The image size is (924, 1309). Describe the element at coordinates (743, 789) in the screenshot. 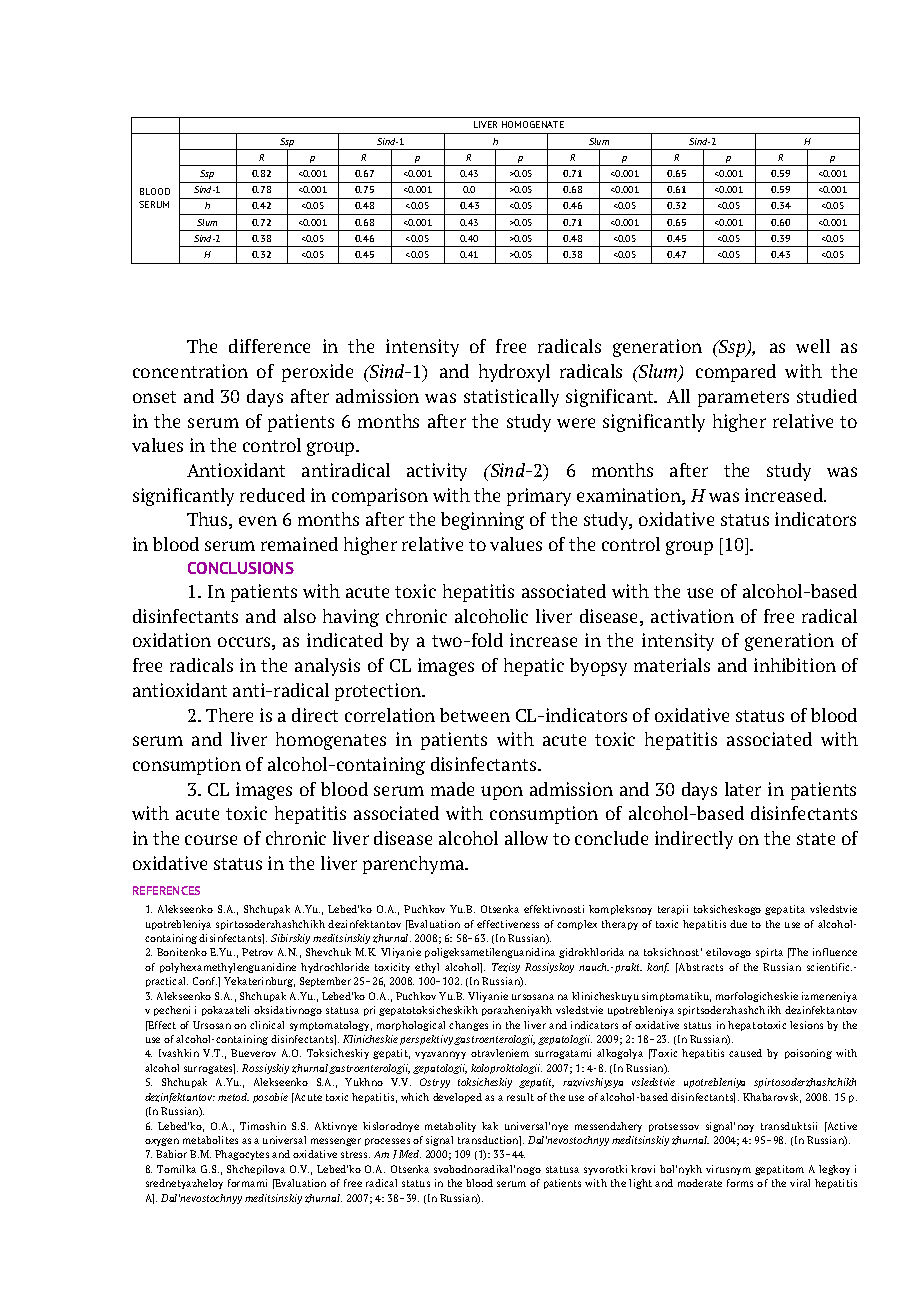

I see `later` at that location.
